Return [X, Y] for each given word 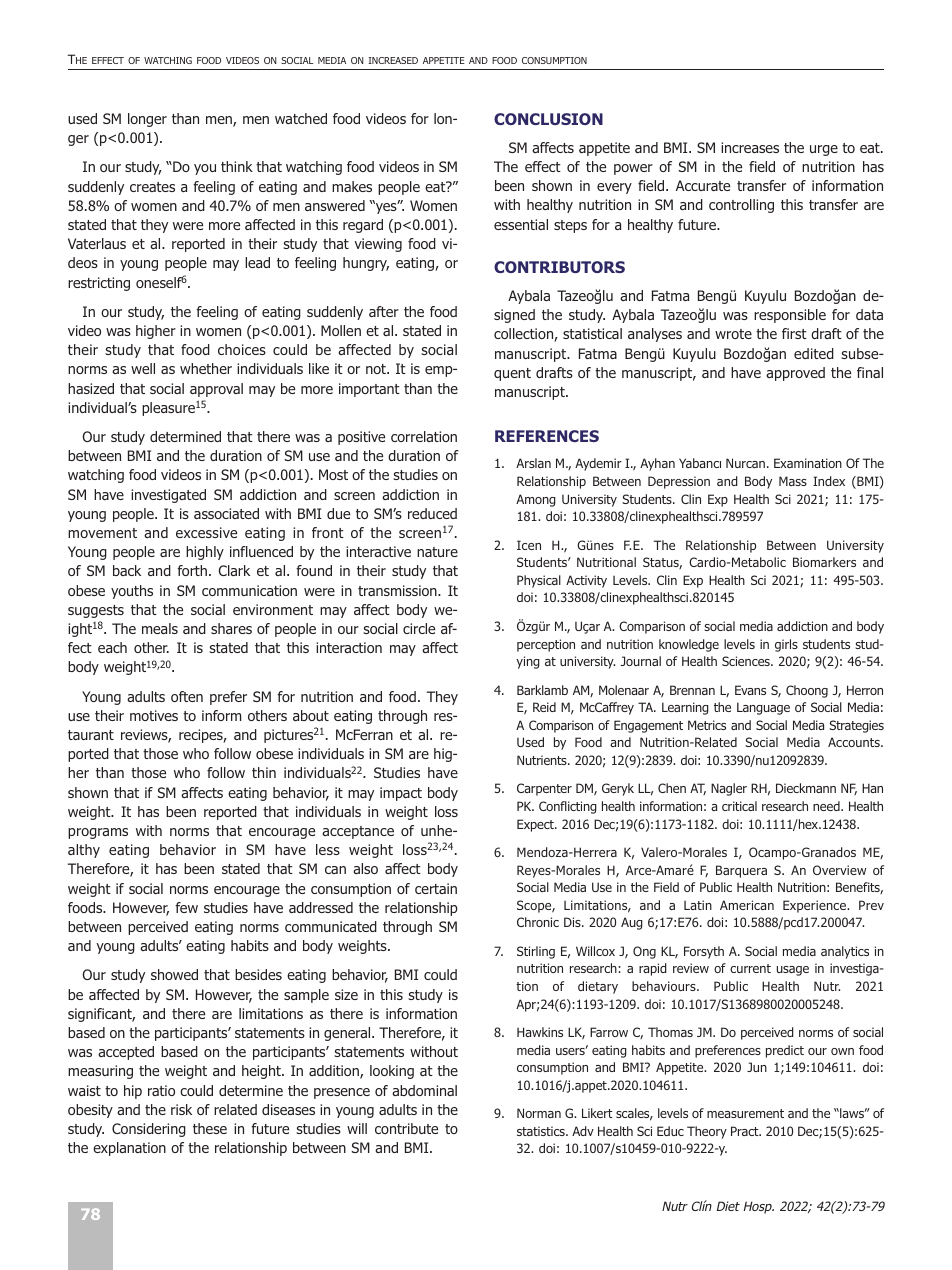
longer [147, 120]
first [794, 333]
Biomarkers [824, 562]
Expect [536, 825]
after [384, 311]
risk [181, 1109]
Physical [539, 581]
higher [156, 332]
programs [98, 833]
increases [750, 147]
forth [192, 570]
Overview [839, 870]
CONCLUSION [548, 119]
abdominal [424, 1090]
